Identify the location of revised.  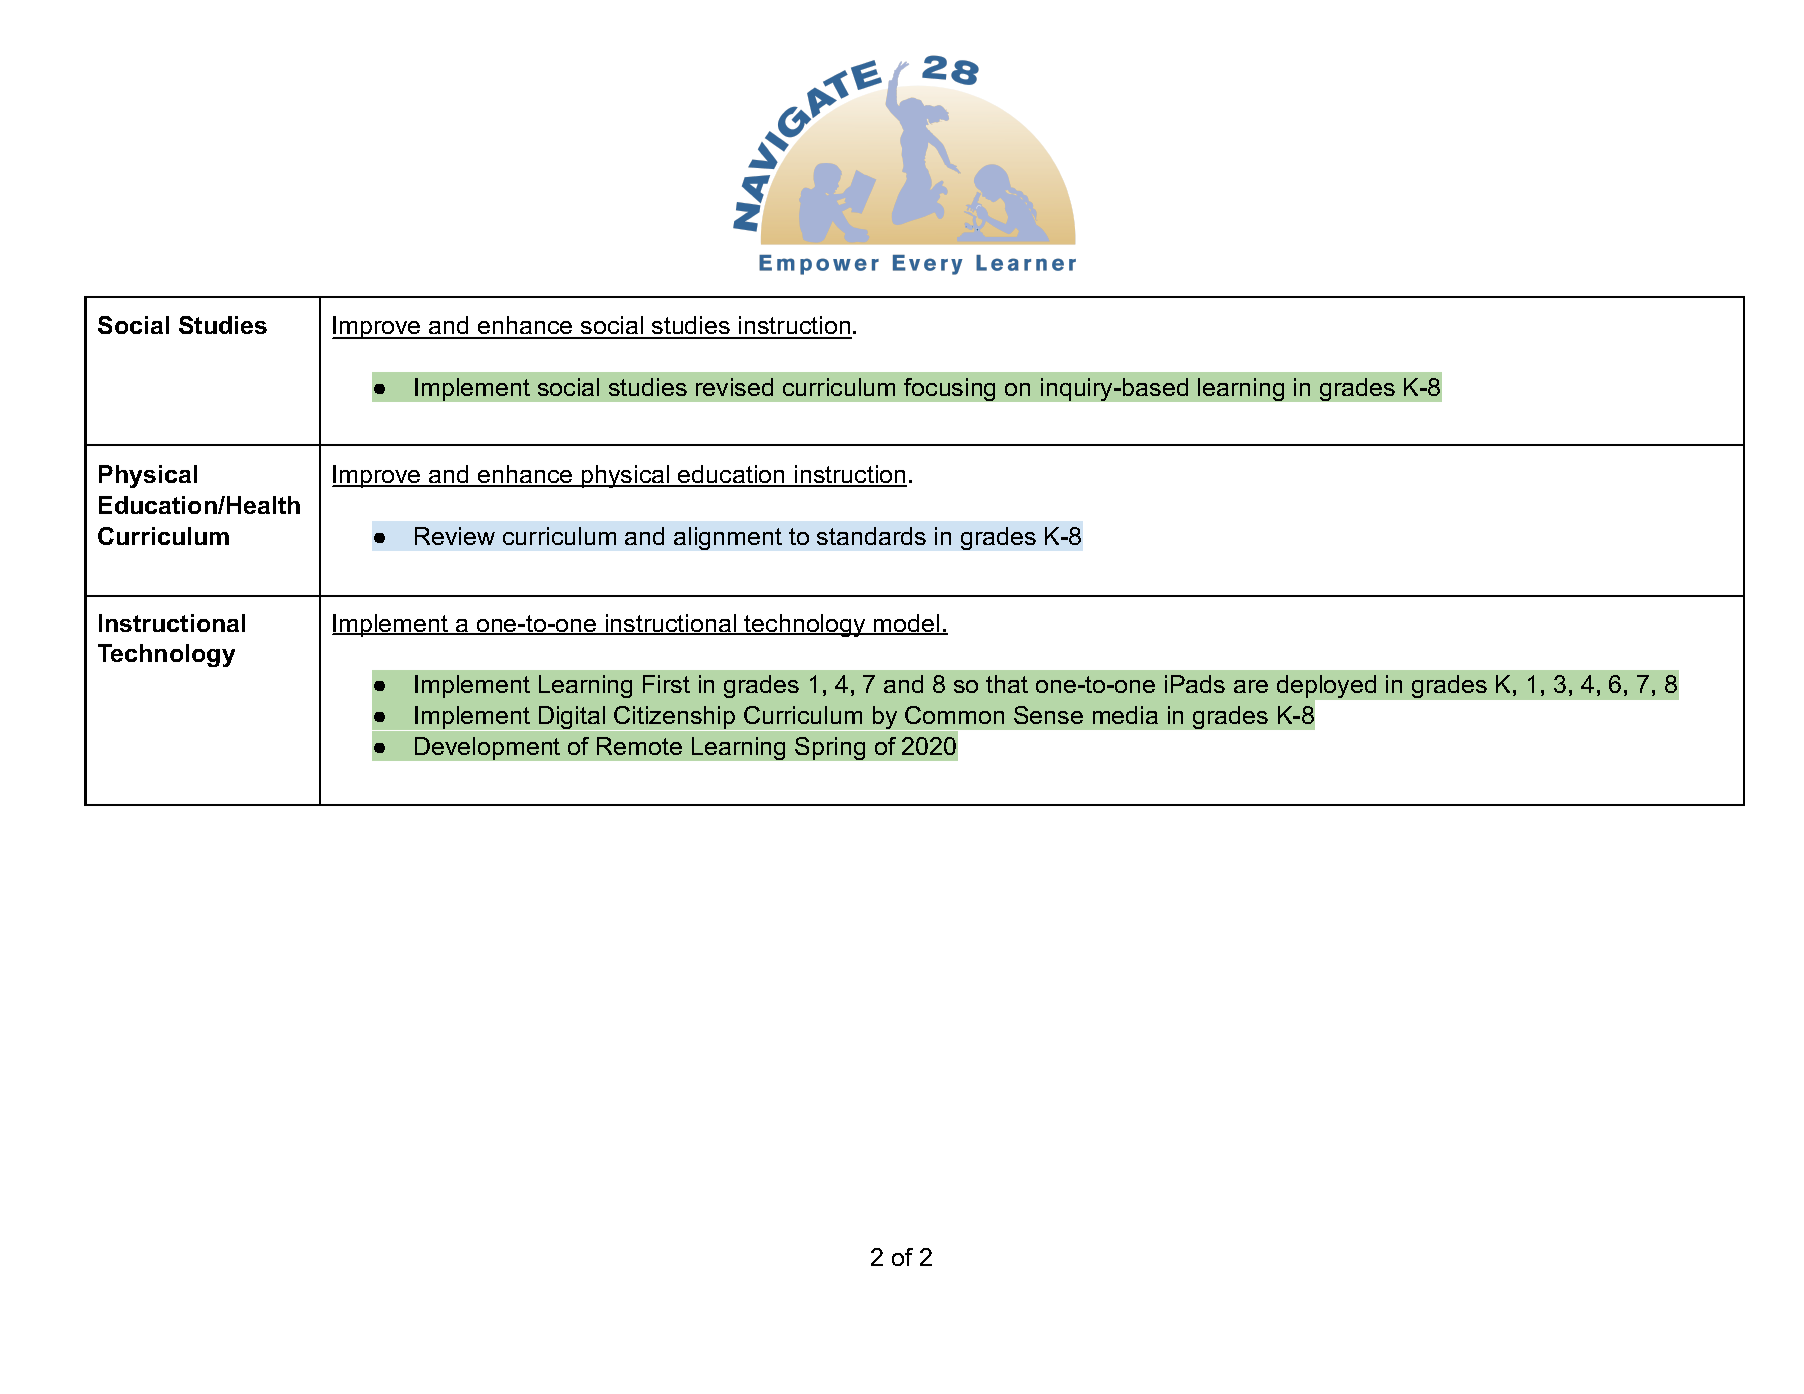
(734, 387).
